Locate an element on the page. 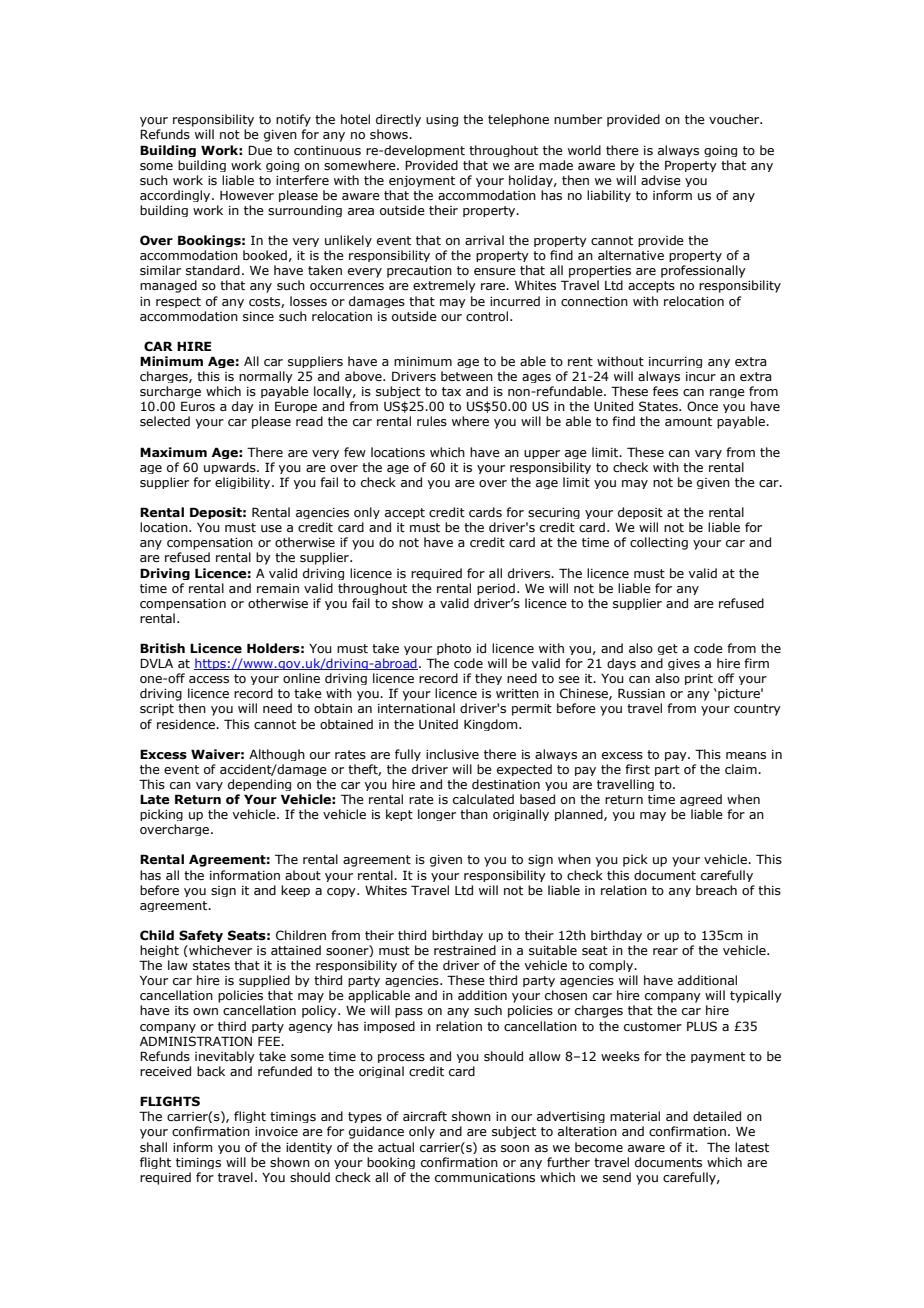 This page has width=924, height=1308. aircraft is located at coordinates (425, 1116).
